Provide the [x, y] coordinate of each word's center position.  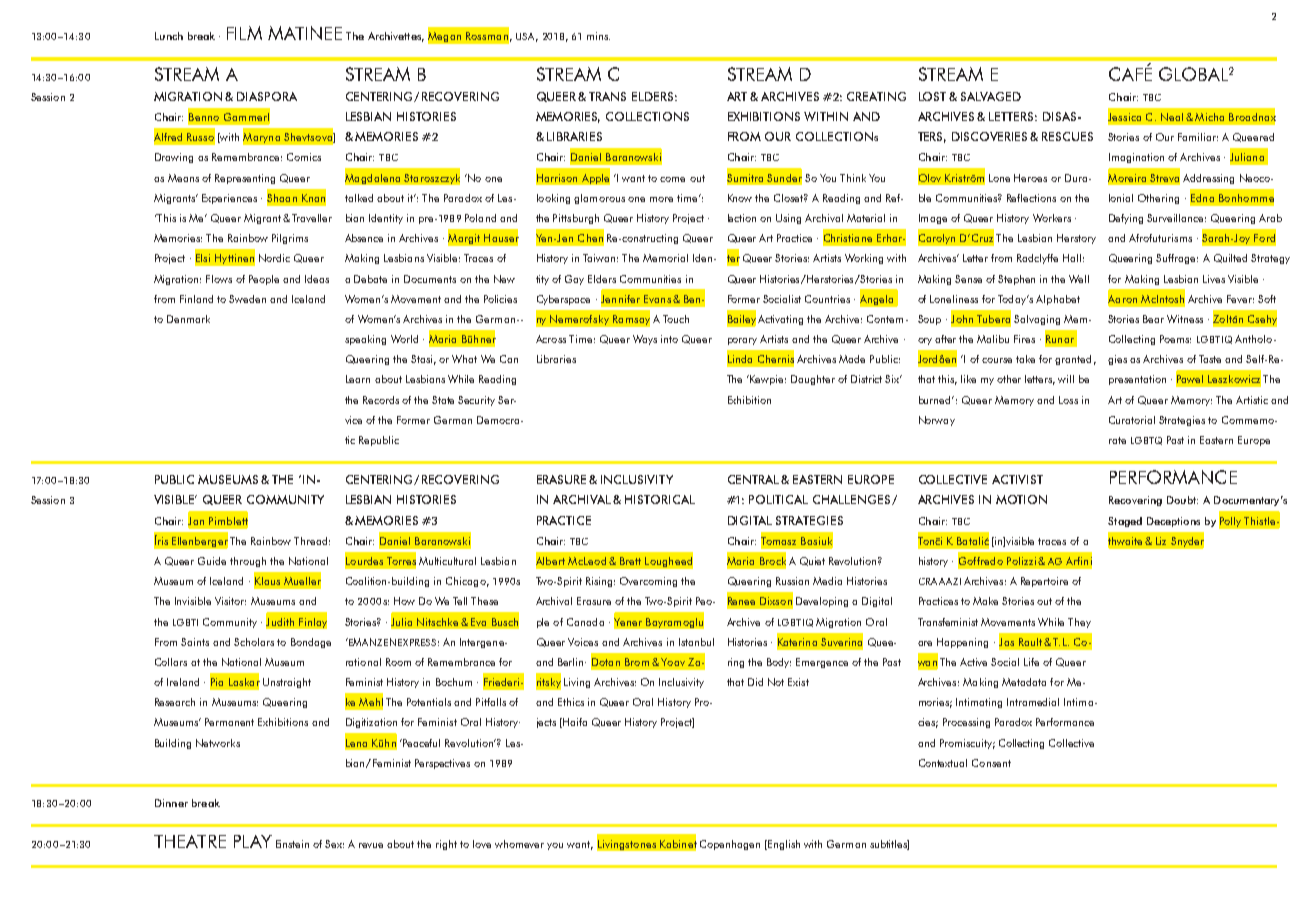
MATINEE [305, 33]
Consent [991, 763]
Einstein [292, 844]
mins [598, 36]
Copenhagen [730, 845]
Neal [1172, 117]
